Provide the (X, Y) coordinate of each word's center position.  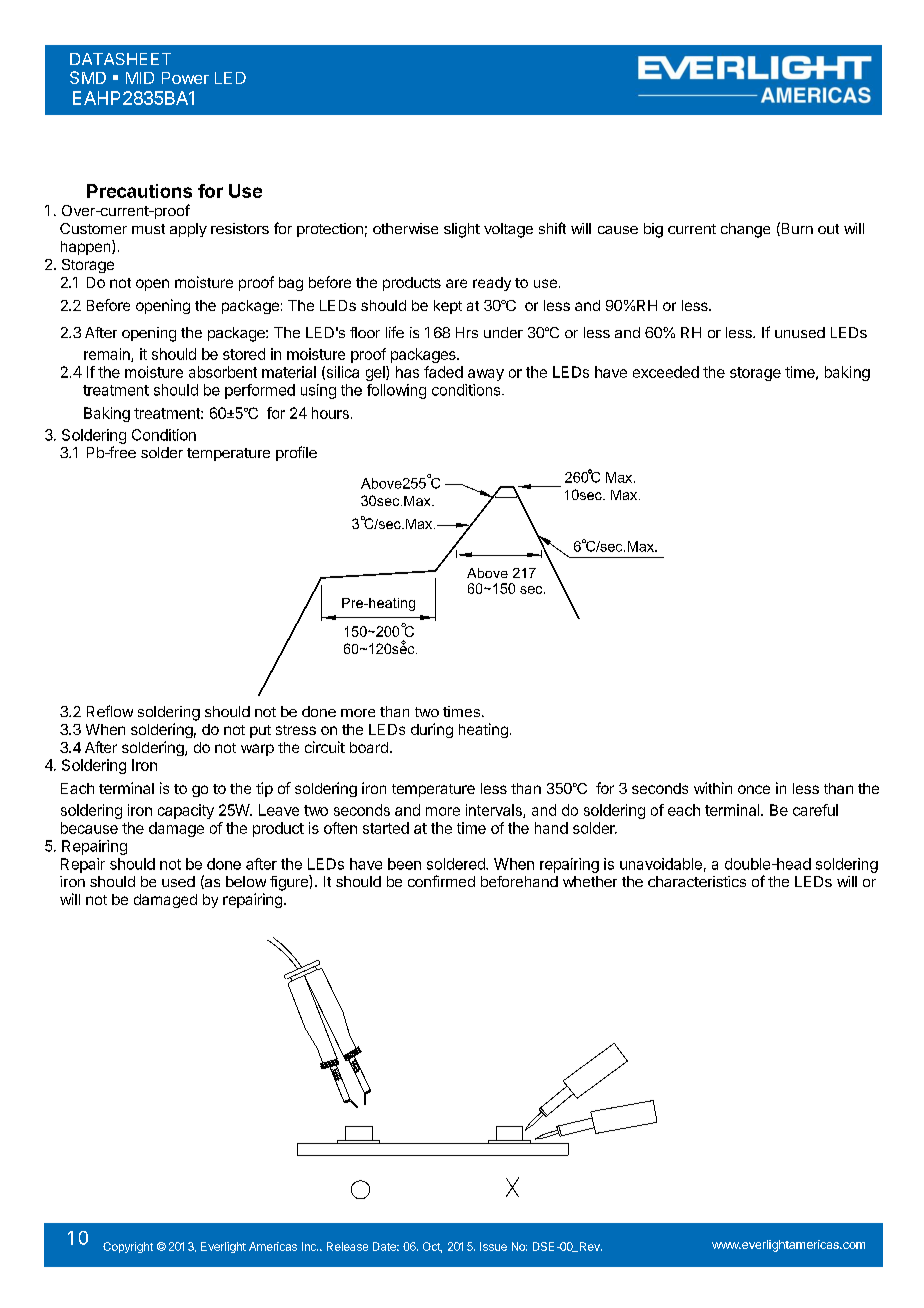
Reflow (110, 711)
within (713, 788)
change (745, 230)
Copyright (128, 1247)
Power (185, 78)
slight (462, 230)
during (432, 730)
